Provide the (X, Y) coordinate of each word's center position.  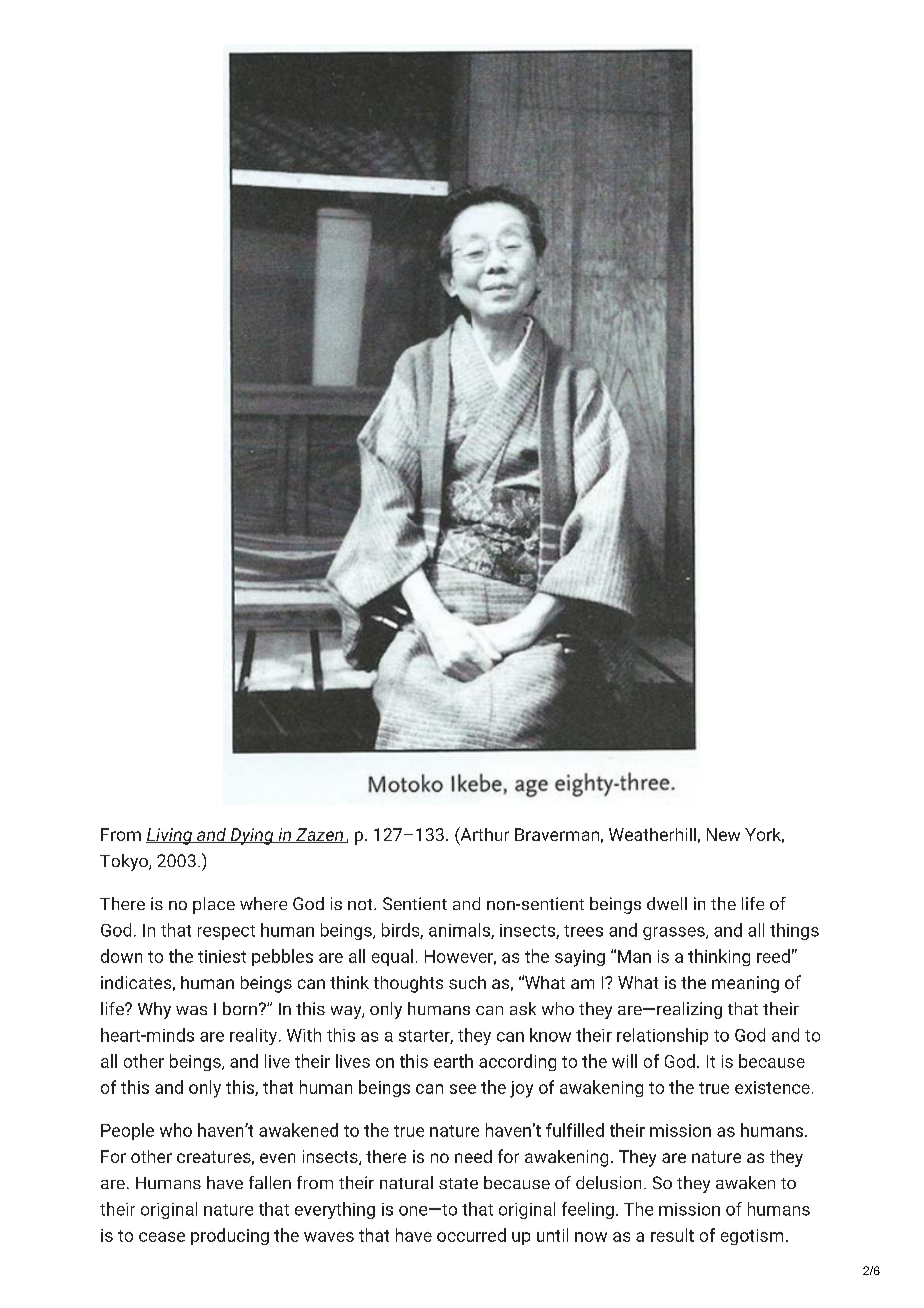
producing (230, 1236)
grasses (675, 933)
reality (255, 1036)
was (191, 1010)
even (277, 1158)
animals (460, 931)
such (467, 982)
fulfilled (575, 1130)
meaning (745, 984)
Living (170, 836)
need (473, 1156)
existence (772, 1087)
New (723, 834)
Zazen (320, 835)
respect (226, 932)
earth (453, 1061)
